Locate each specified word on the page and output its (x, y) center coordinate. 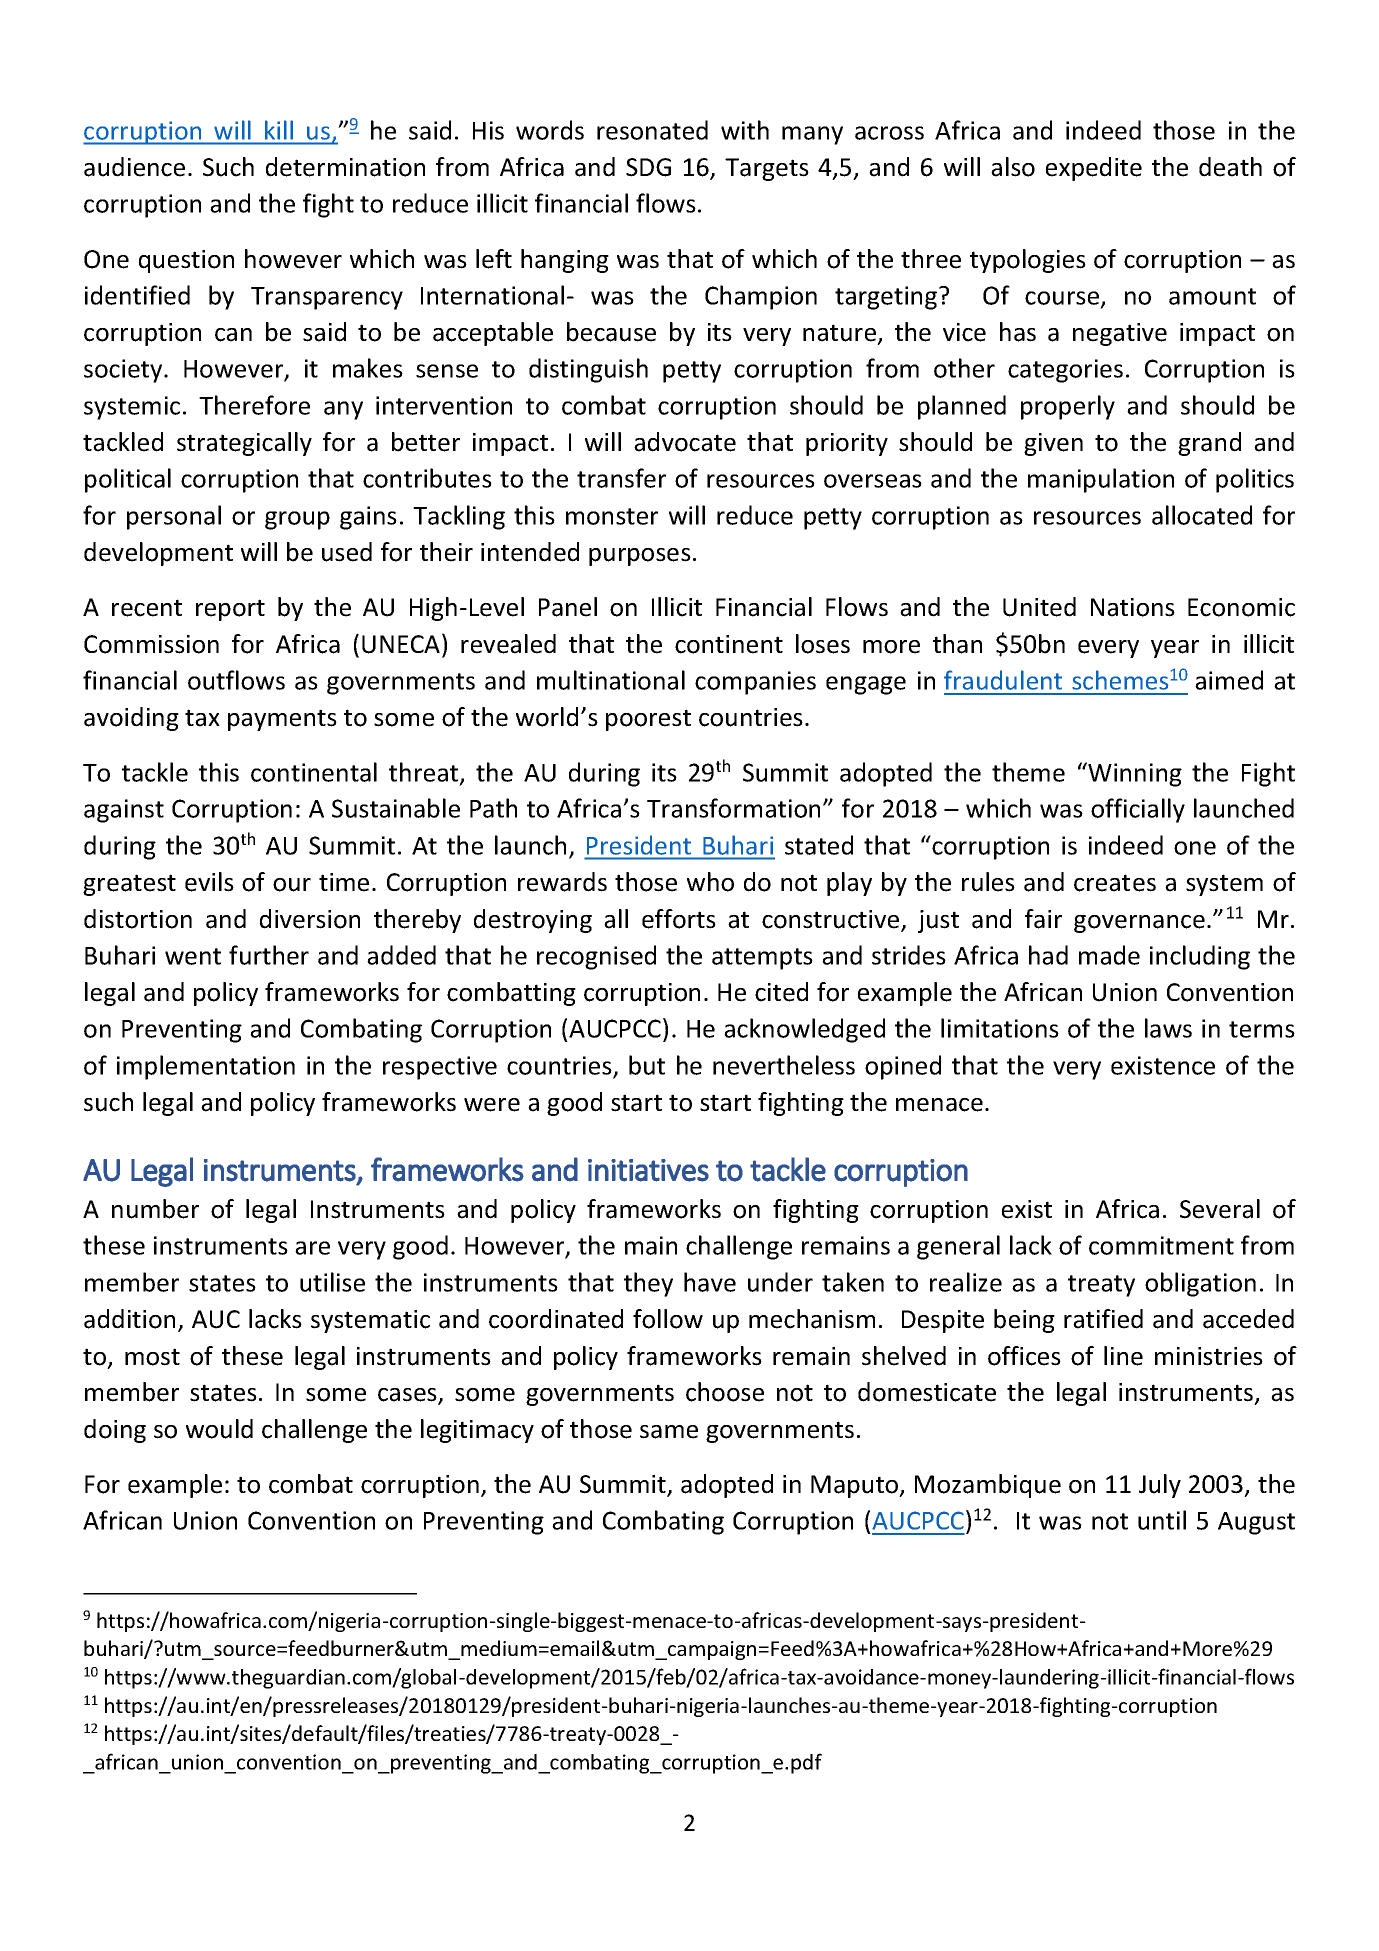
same (669, 1432)
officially (1138, 810)
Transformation (733, 808)
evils (209, 882)
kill (279, 130)
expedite (1094, 169)
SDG (648, 167)
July (1160, 1486)
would (219, 1429)
